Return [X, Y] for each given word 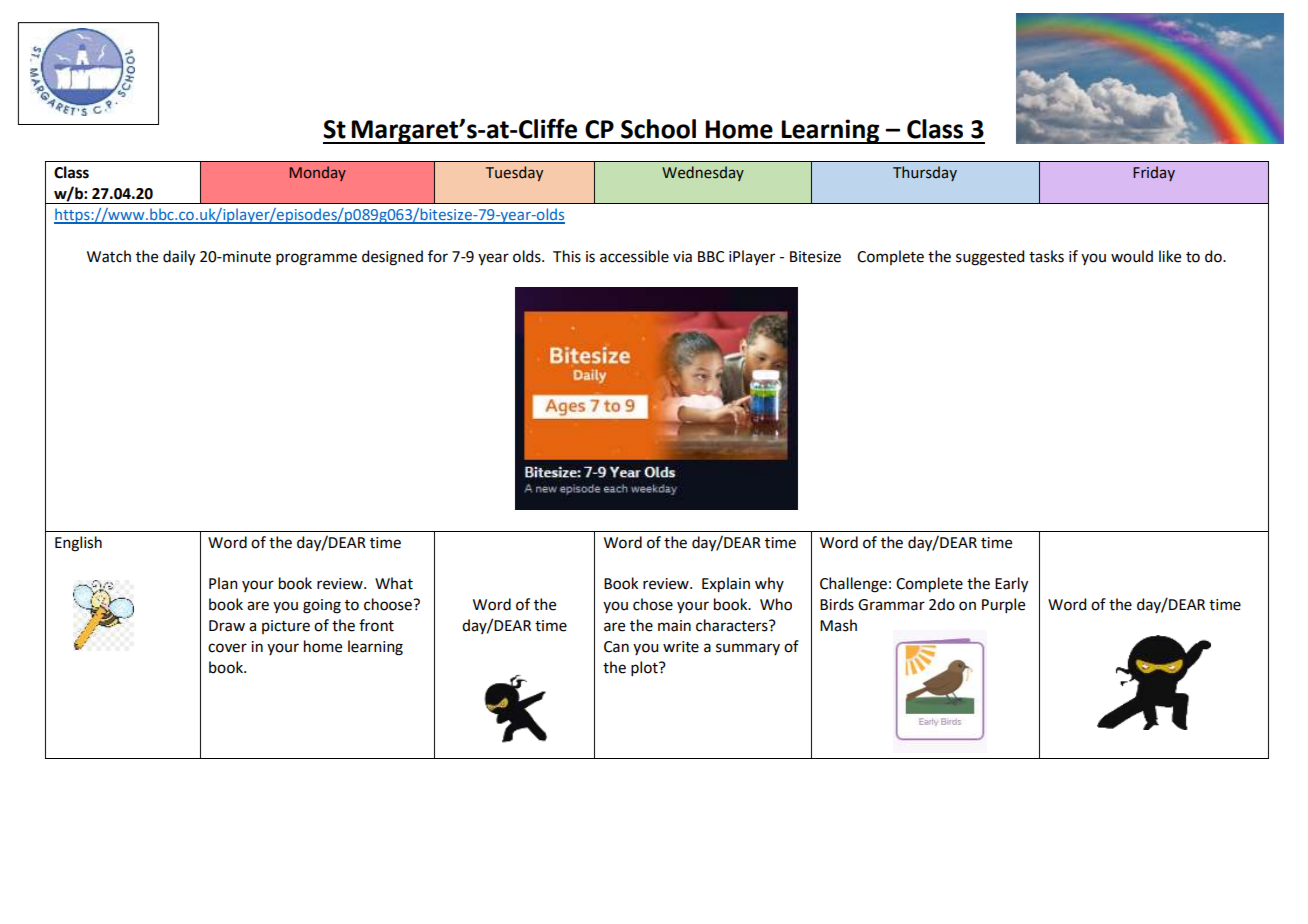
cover [227, 648]
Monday [318, 173]
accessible [634, 256]
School [658, 129]
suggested [990, 258]
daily [179, 258]
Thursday [925, 173]
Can [616, 647]
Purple [1003, 605]
